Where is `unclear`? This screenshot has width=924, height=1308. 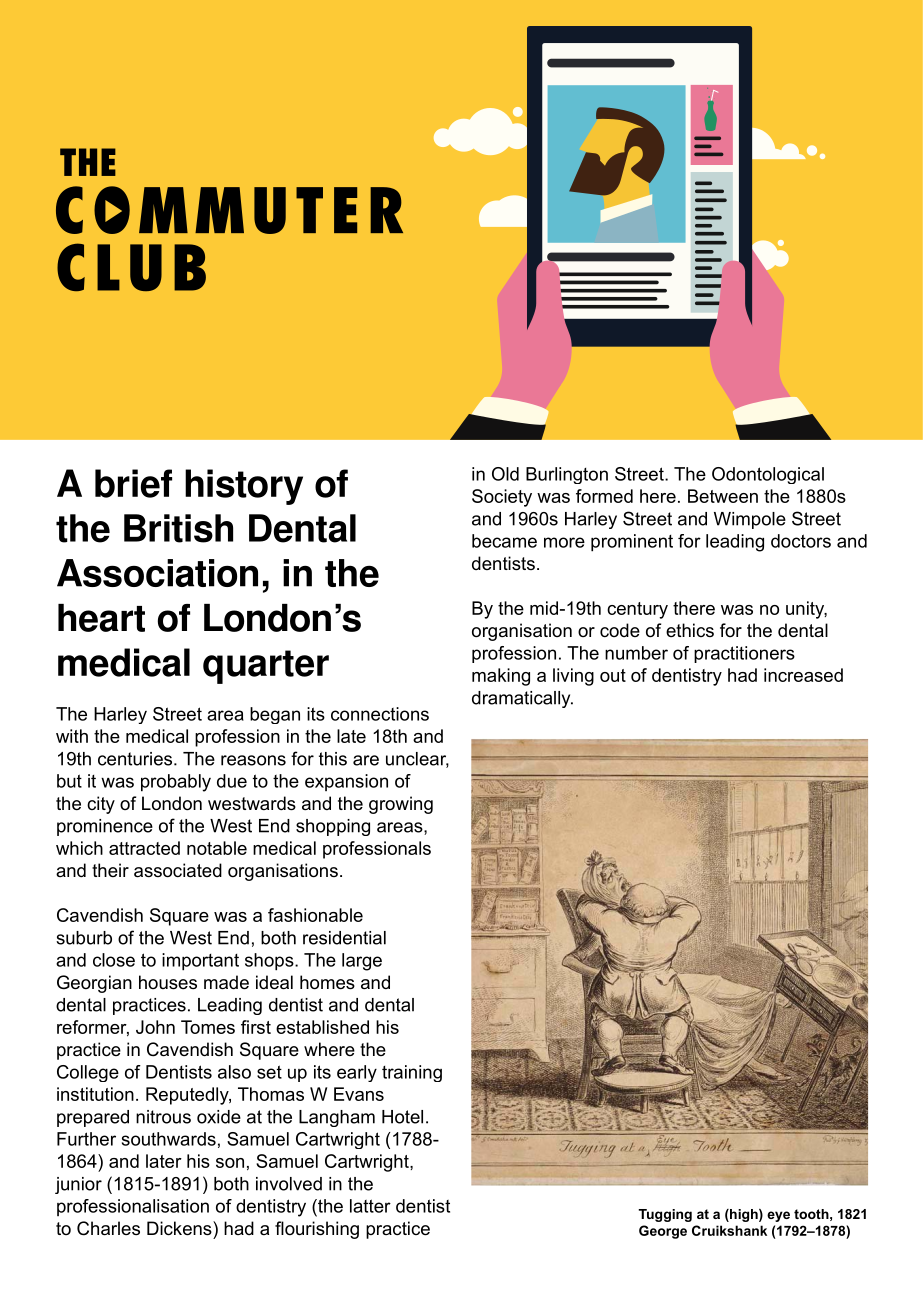 unclear is located at coordinates (417, 760).
